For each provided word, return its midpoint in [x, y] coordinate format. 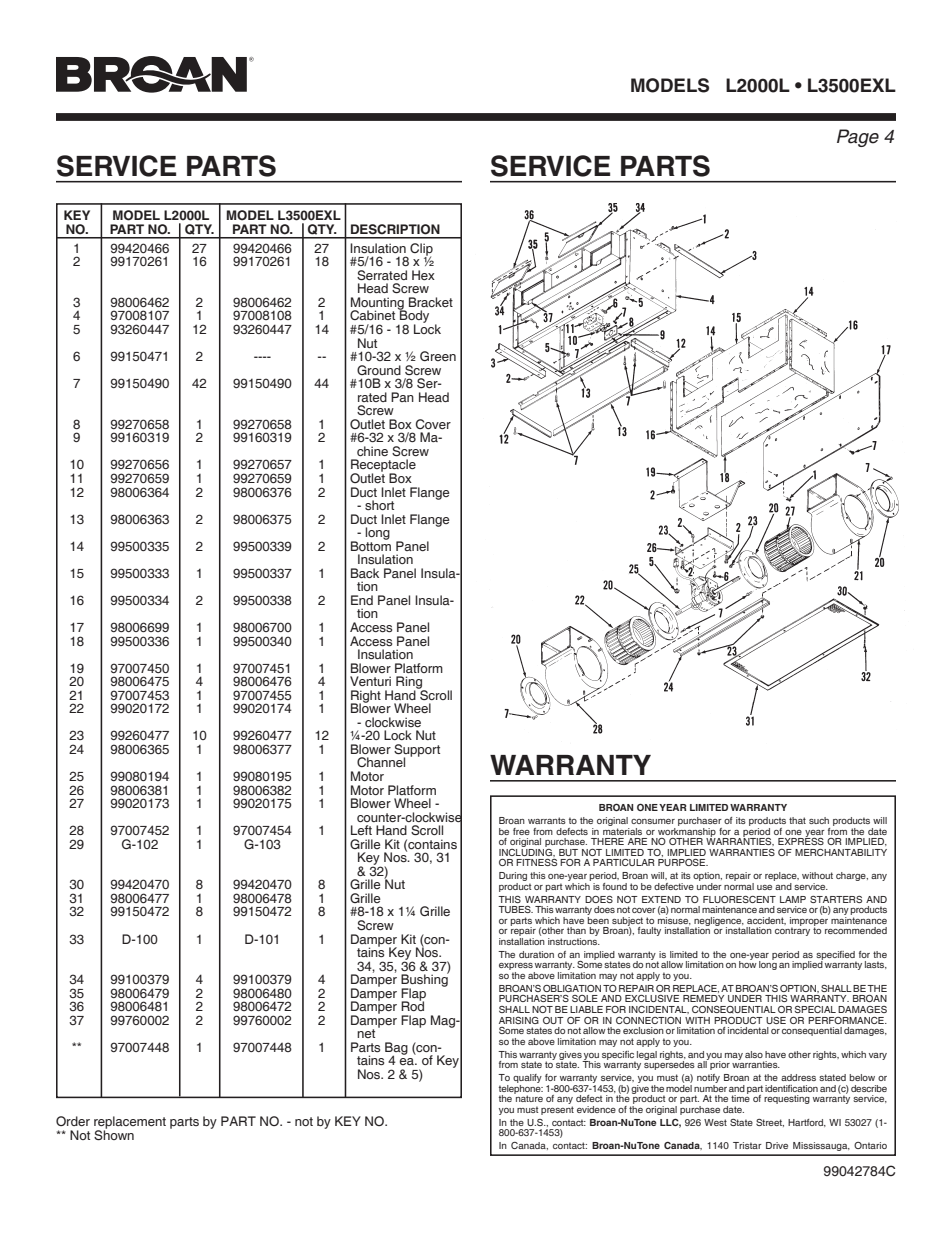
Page [858, 138]
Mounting [378, 304]
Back [365, 573]
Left [361, 830]
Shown [114, 1134]
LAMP [793, 899]
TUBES [515, 909]
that [797, 820]
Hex [423, 275]
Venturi [370, 681]
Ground [379, 370]
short [379, 505]
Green [438, 356]
